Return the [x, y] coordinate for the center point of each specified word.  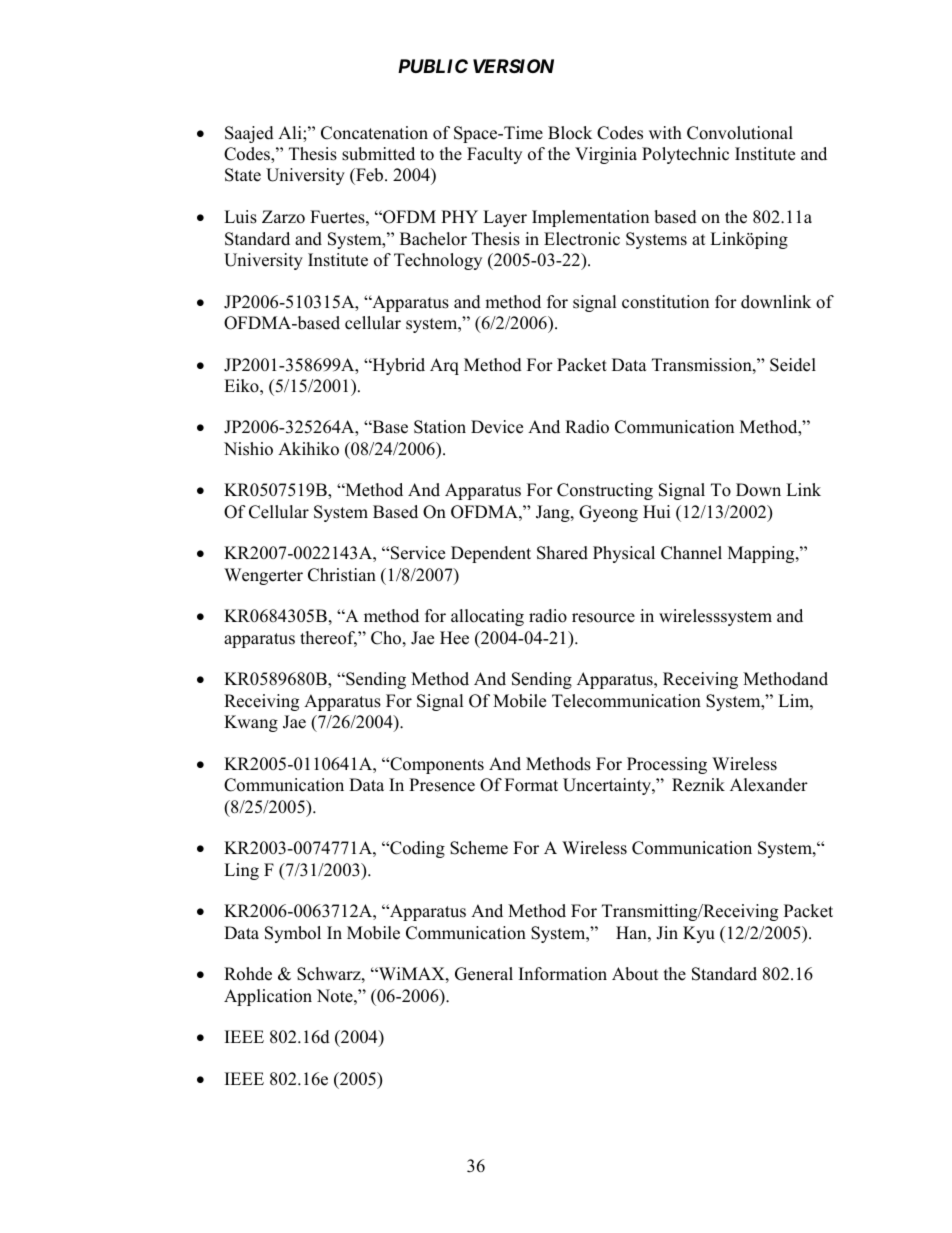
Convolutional [740, 133]
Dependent [491, 554]
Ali [291, 132]
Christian [342, 575]
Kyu [699, 934]
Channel [691, 553]
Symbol [293, 934]
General [484, 974]
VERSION [513, 66]
